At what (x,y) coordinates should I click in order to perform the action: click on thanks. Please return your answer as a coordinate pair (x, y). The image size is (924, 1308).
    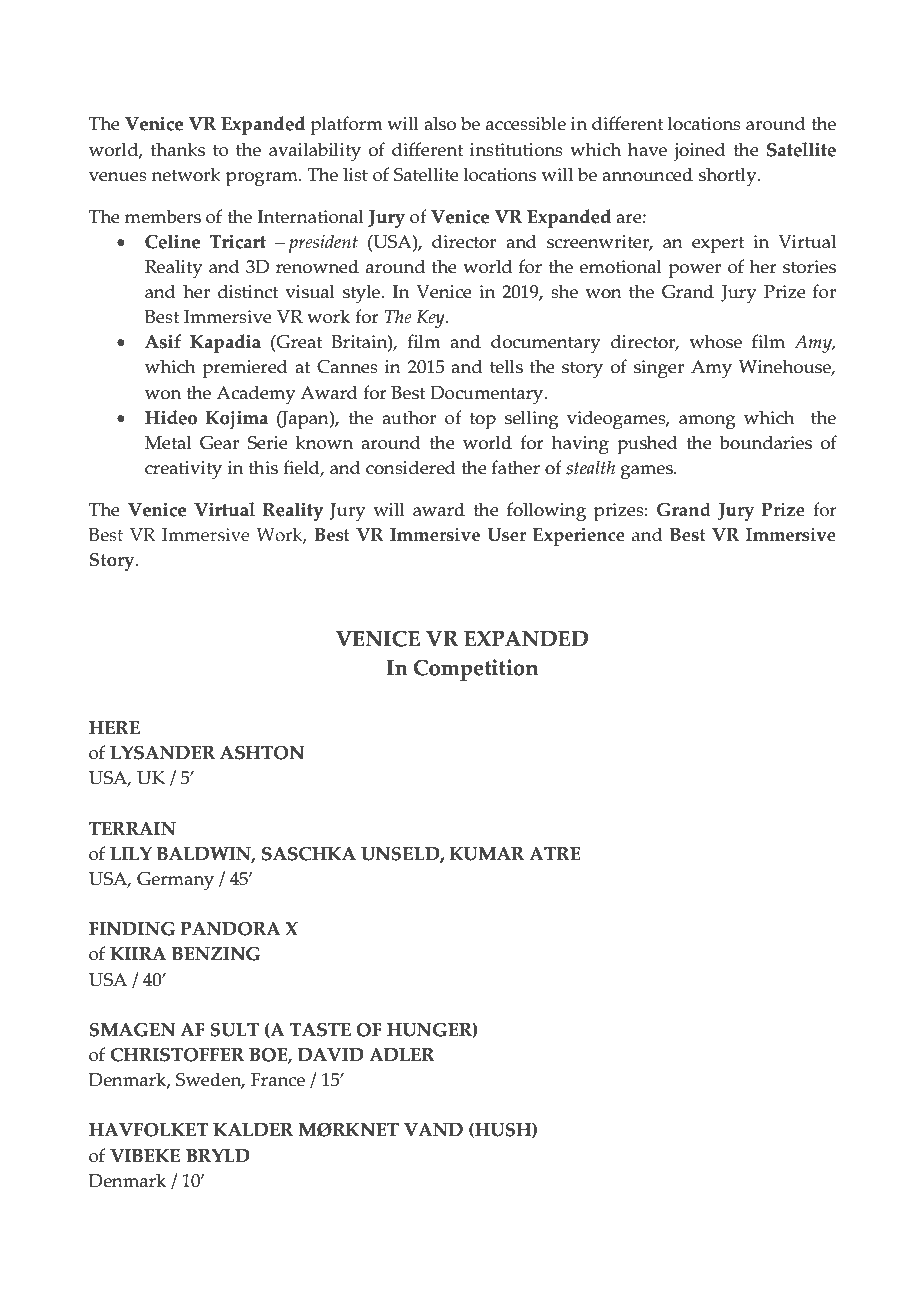
    Looking at the image, I should click on (178, 149).
